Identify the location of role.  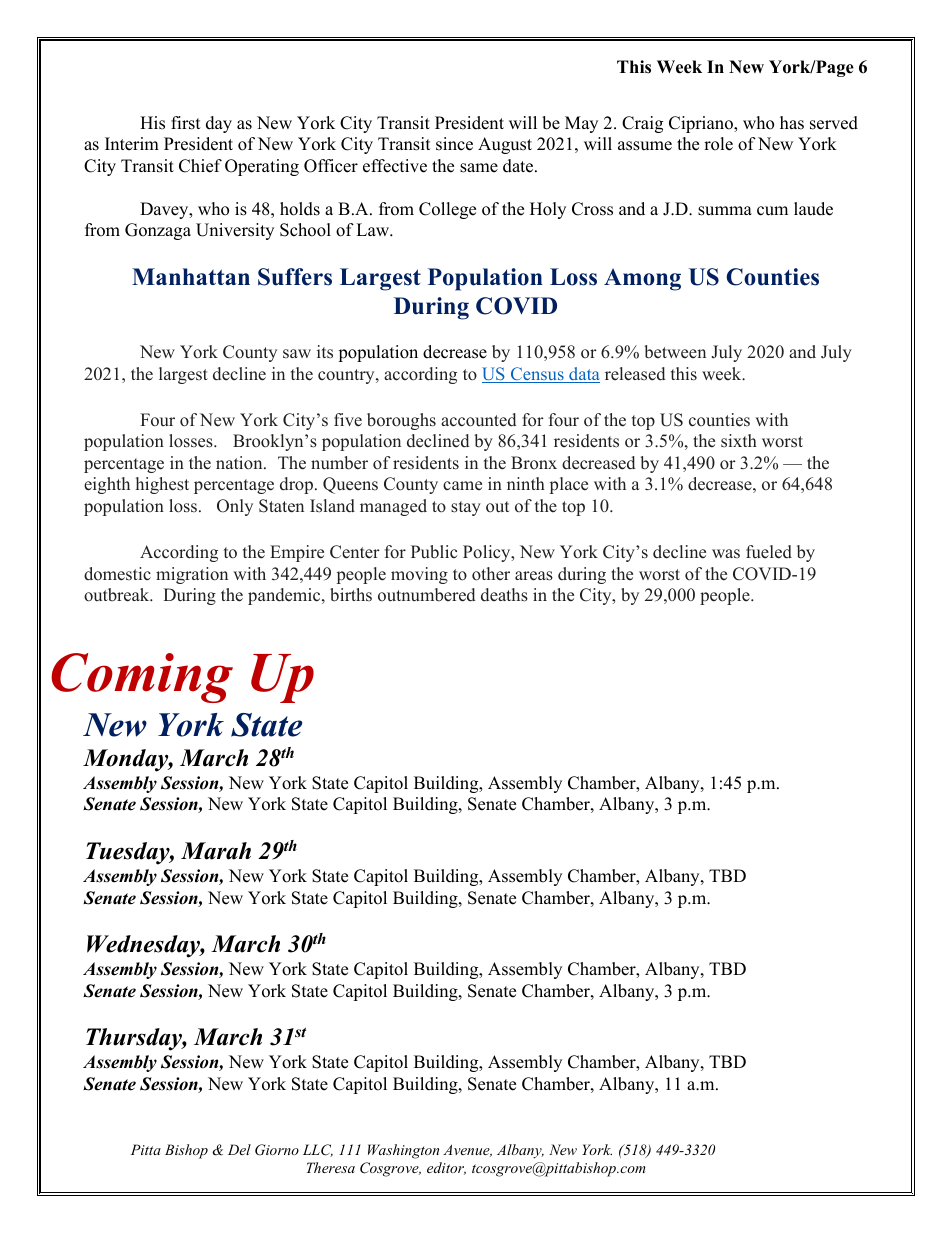
(718, 144).
